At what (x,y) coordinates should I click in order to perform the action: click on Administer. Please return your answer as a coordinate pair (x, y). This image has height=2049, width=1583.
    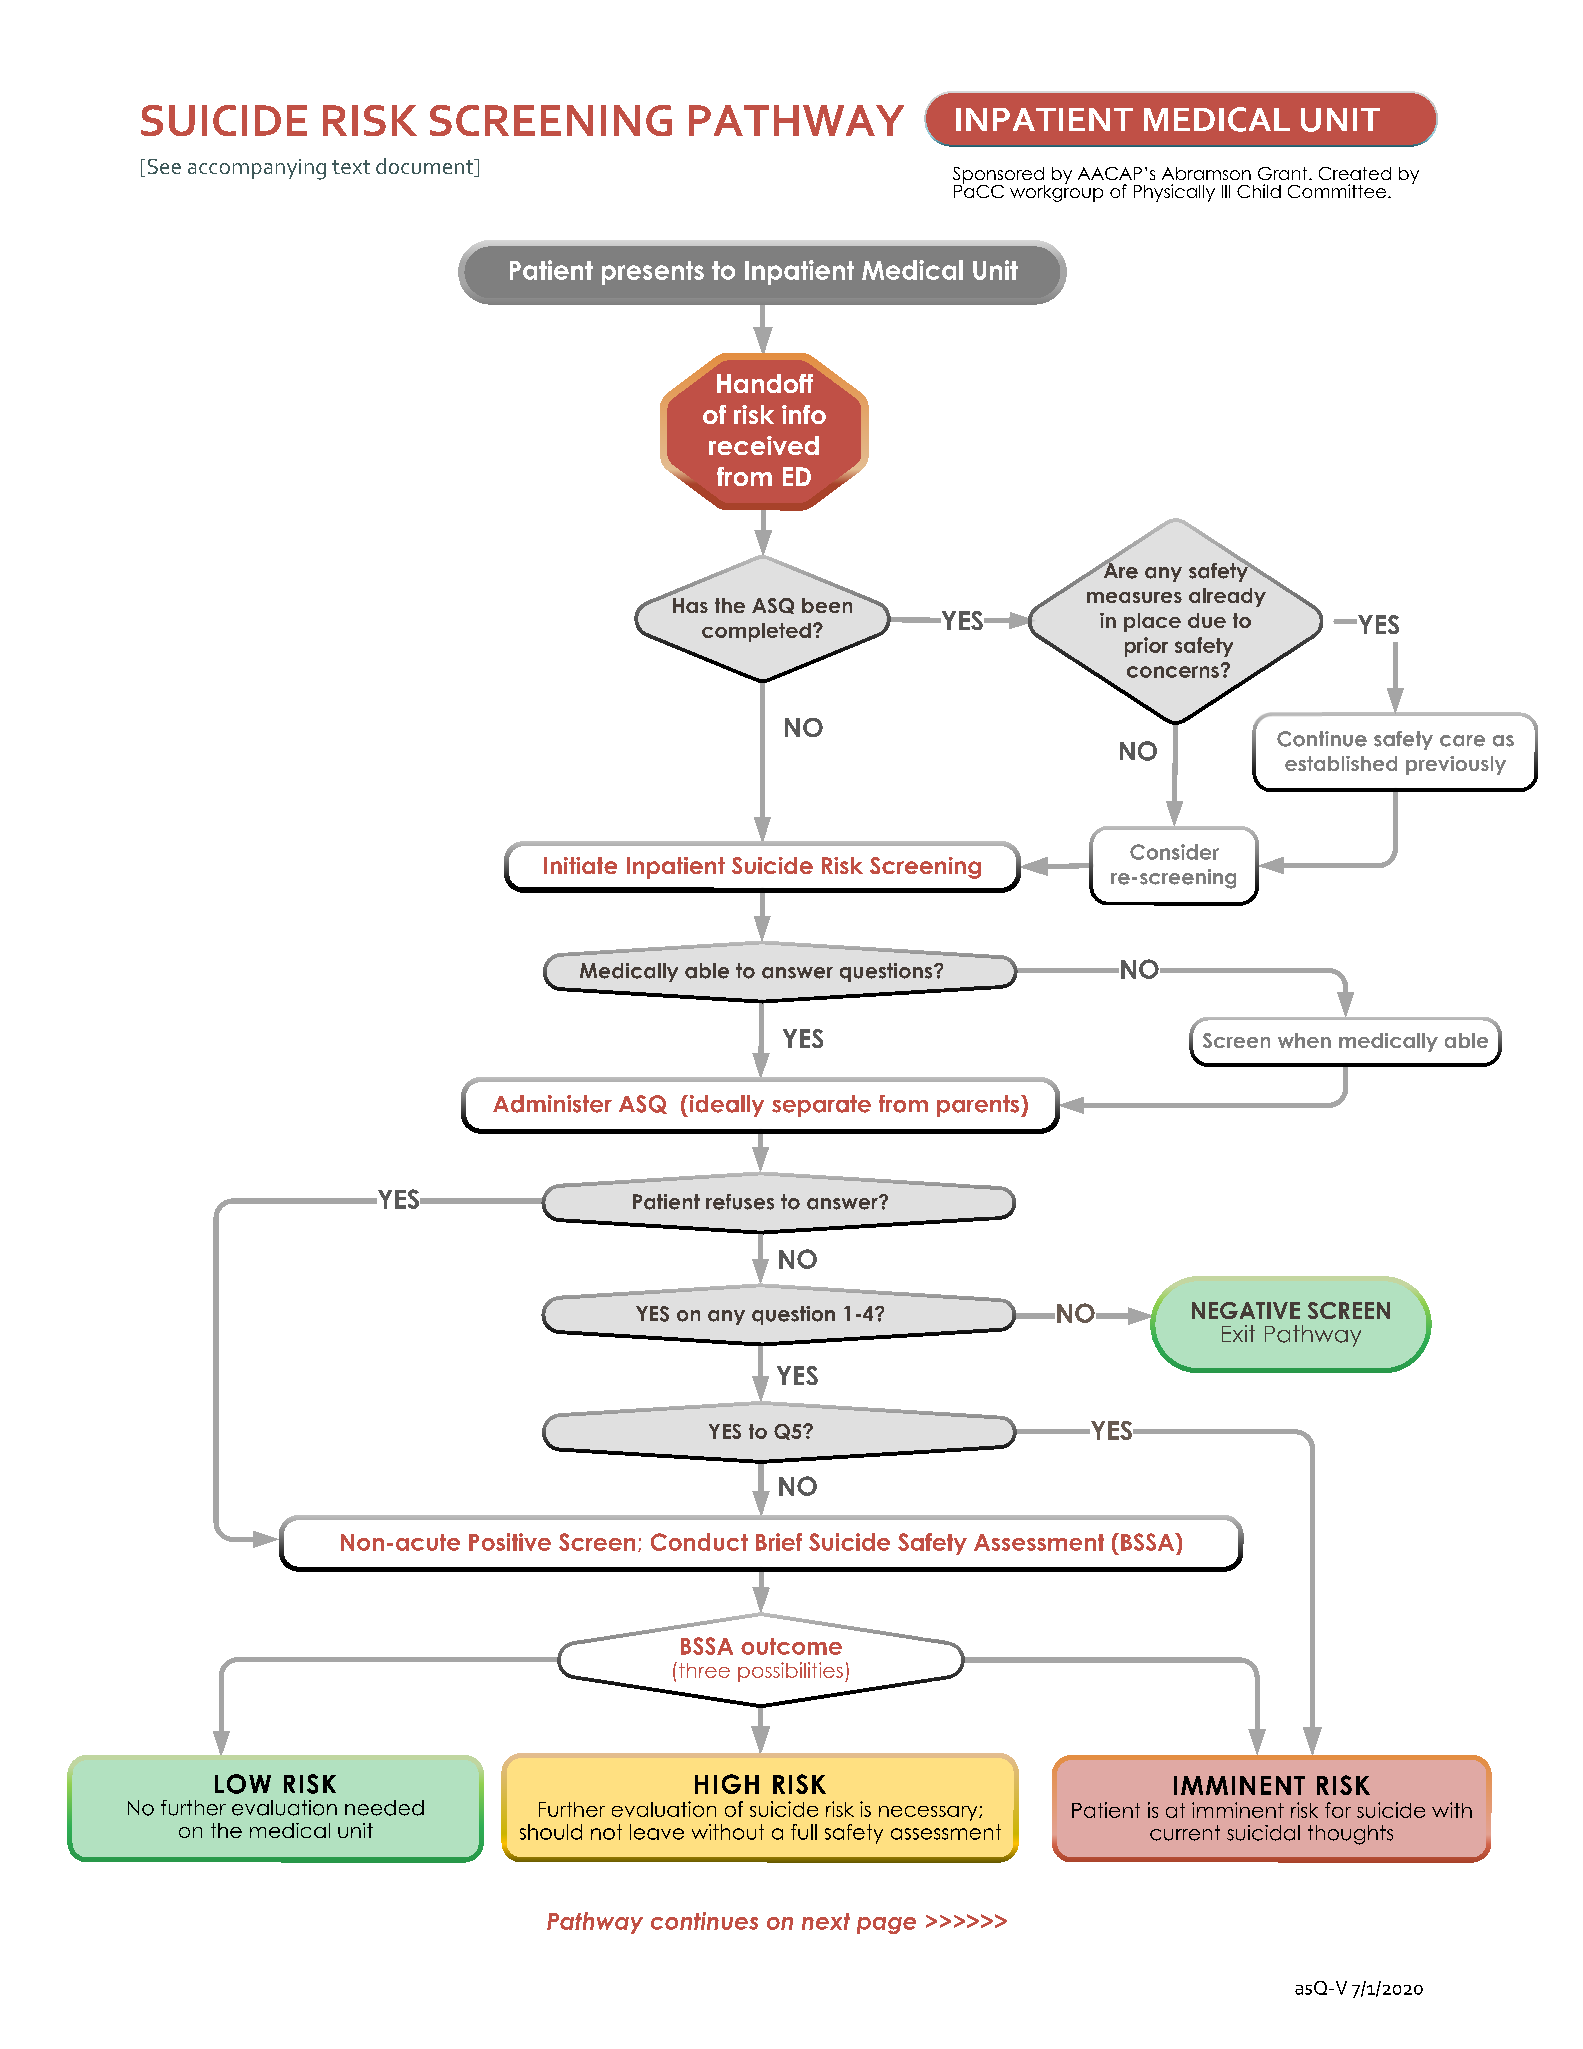
    Looking at the image, I should click on (552, 1104).
